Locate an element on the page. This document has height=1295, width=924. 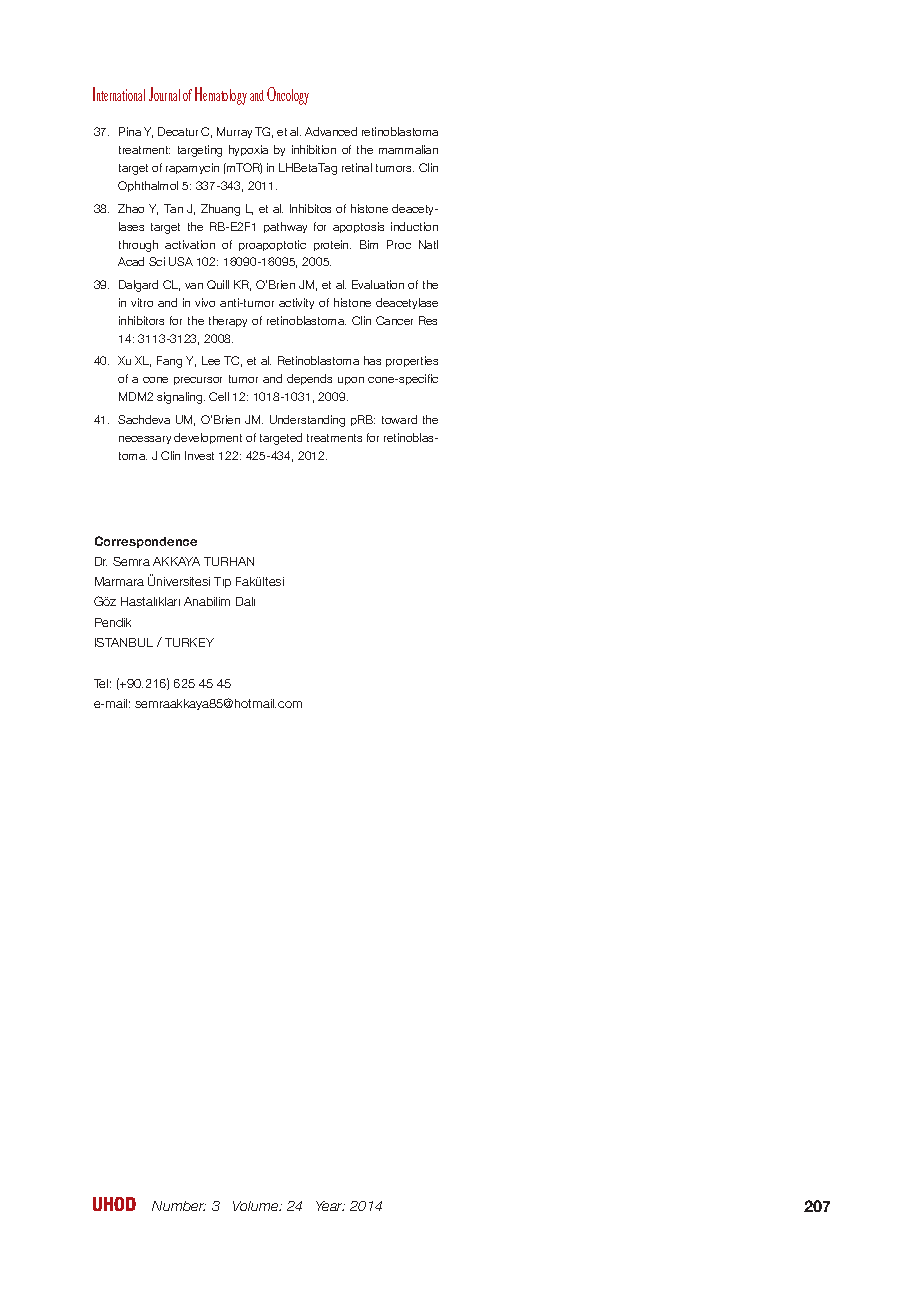
Year is located at coordinates (330, 1206).
